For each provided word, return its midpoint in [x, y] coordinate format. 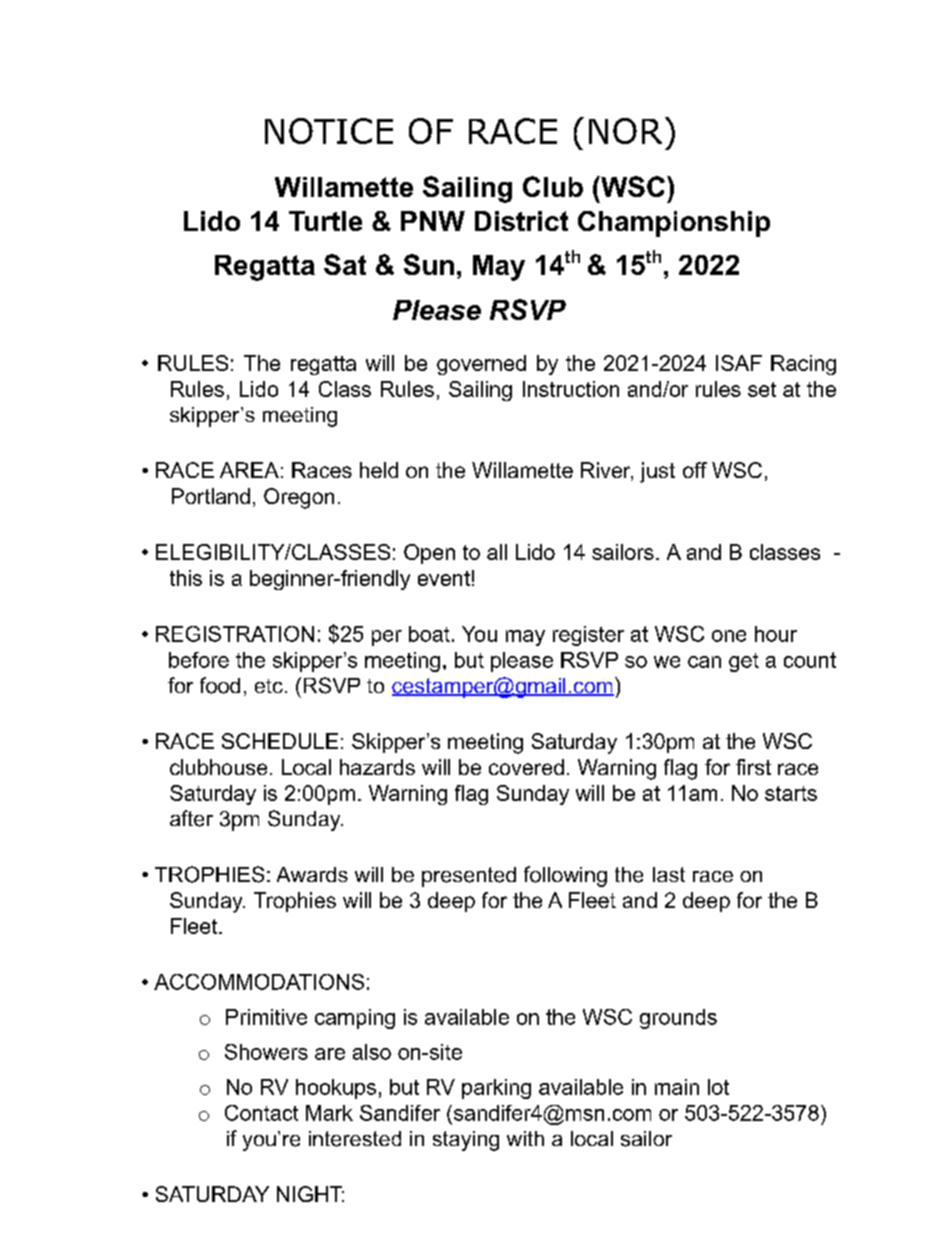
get [744, 662]
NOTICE [329, 131]
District [521, 221]
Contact [261, 1113]
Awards [312, 874]
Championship [674, 224]
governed [481, 365]
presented [469, 877]
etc [269, 686]
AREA [249, 470]
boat [429, 634]
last [669, 874]
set [762, 389]
